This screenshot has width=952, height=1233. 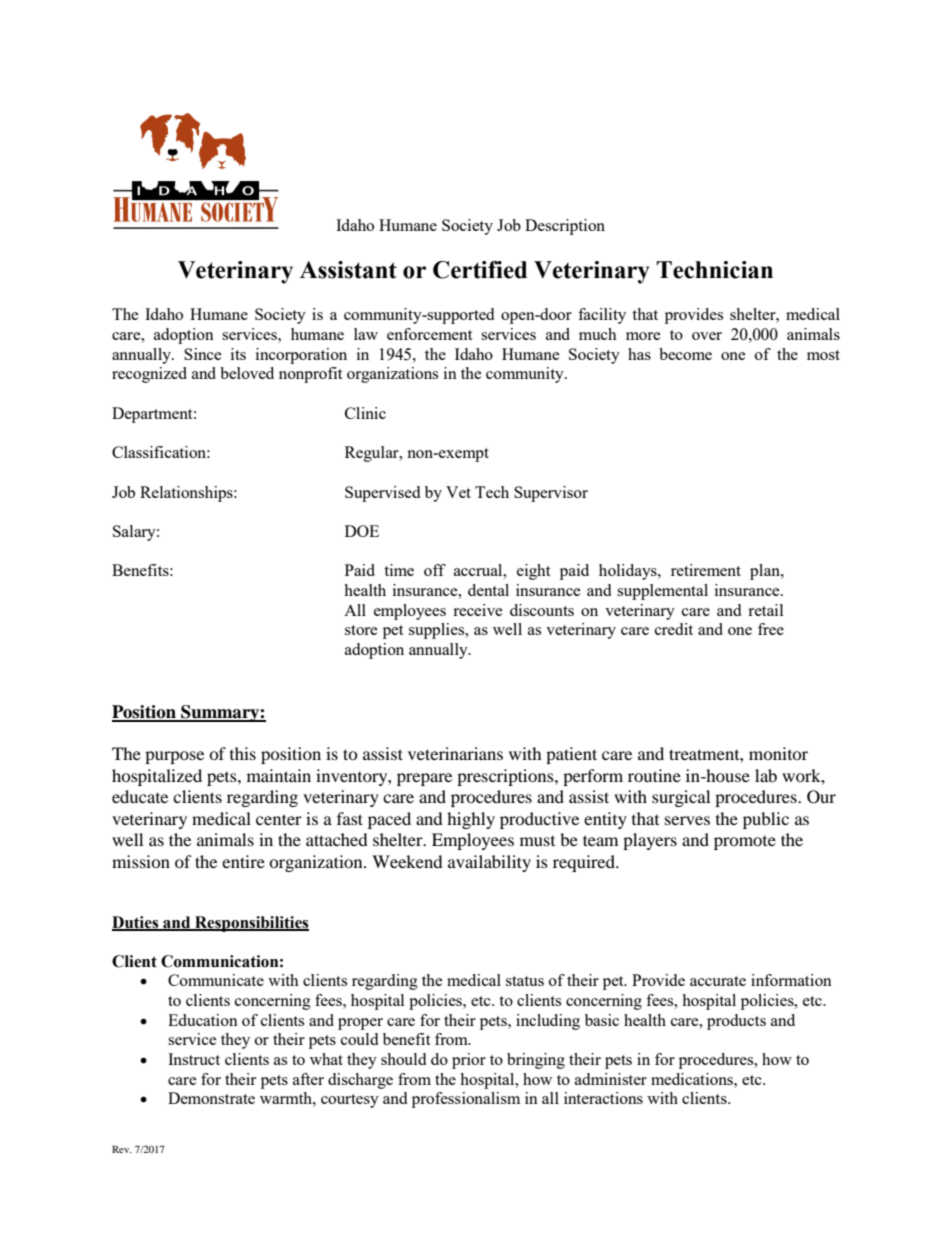 I want to click on over, so click(x=707, y=336).
